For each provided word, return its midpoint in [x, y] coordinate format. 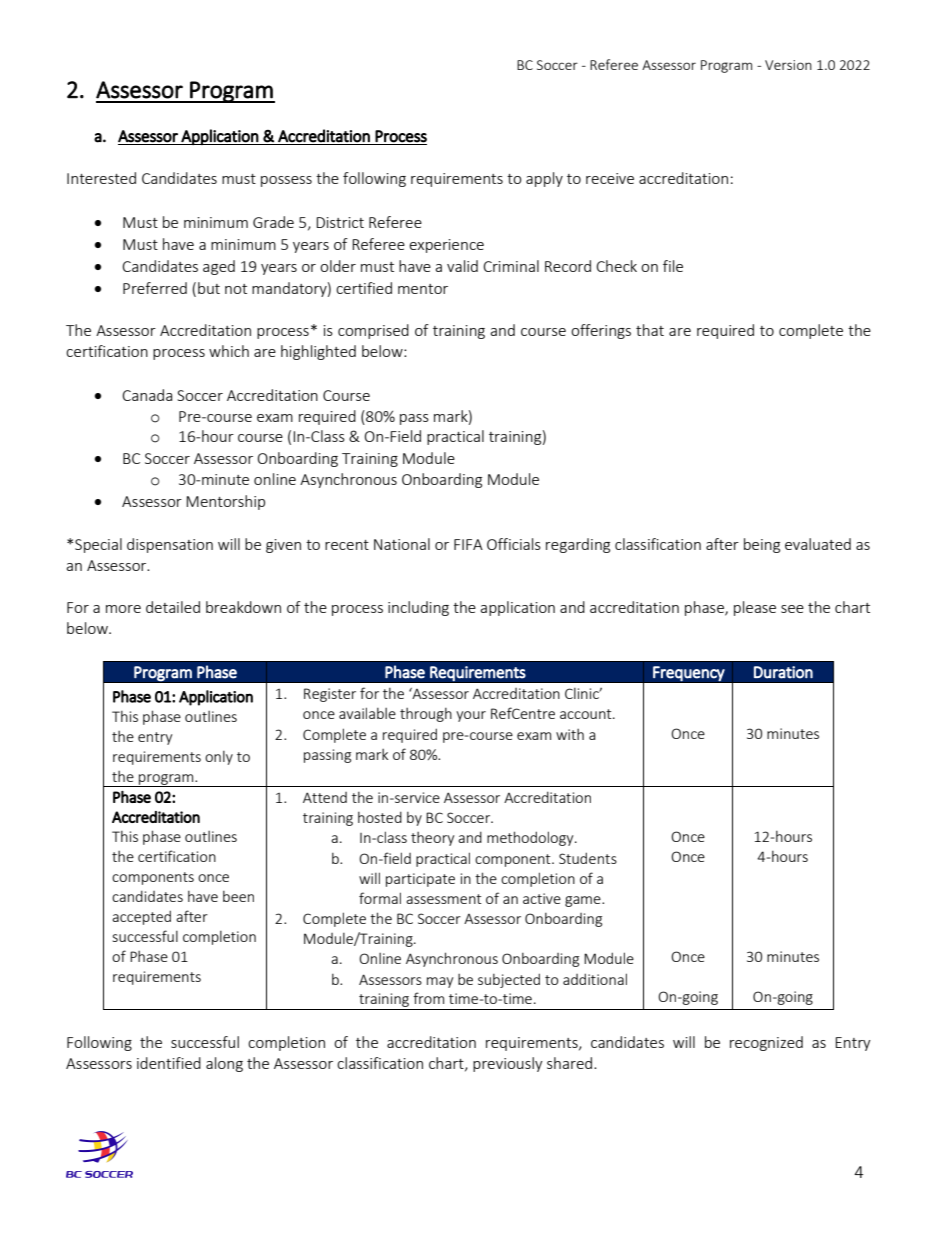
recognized [766, 1043]
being [762, 545]
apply [544, 179]
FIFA [468, 544]
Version [788, 65]
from [428, 998]
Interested [101, 178]
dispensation [170, 545]
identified [169, 1063]
